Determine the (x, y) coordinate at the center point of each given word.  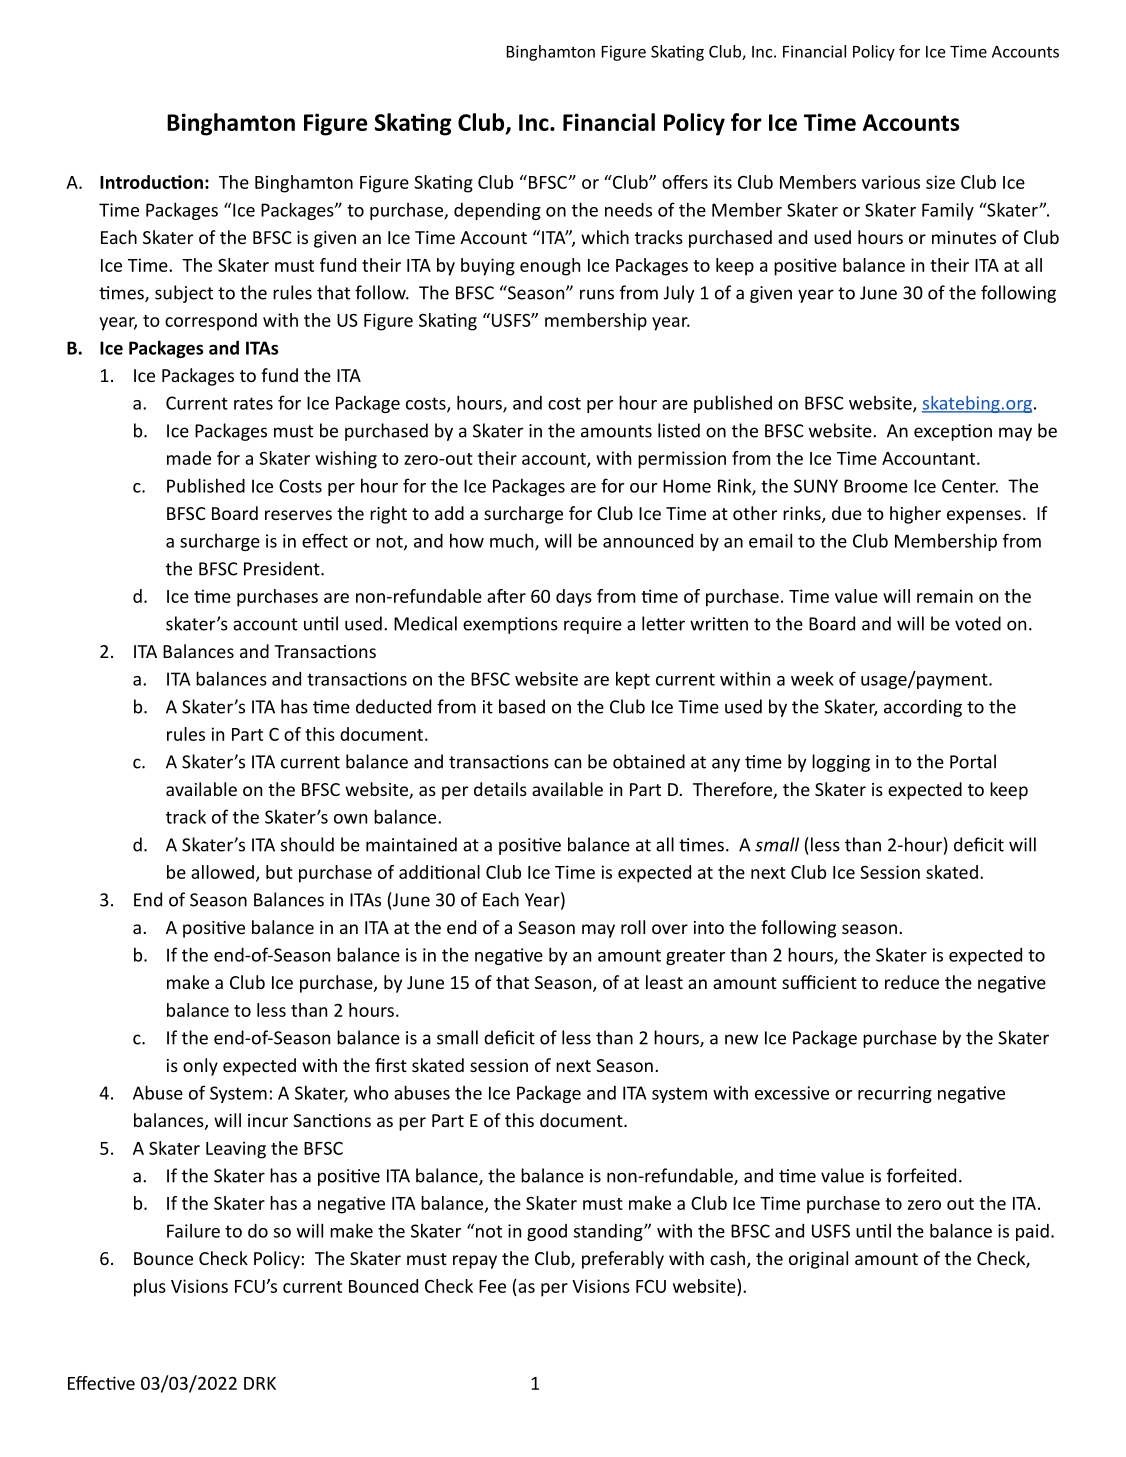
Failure (193, 1231)
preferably (623, 1260)
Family (948, 211)
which (605, 237)
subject (184, 294)
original (818, 1260)
